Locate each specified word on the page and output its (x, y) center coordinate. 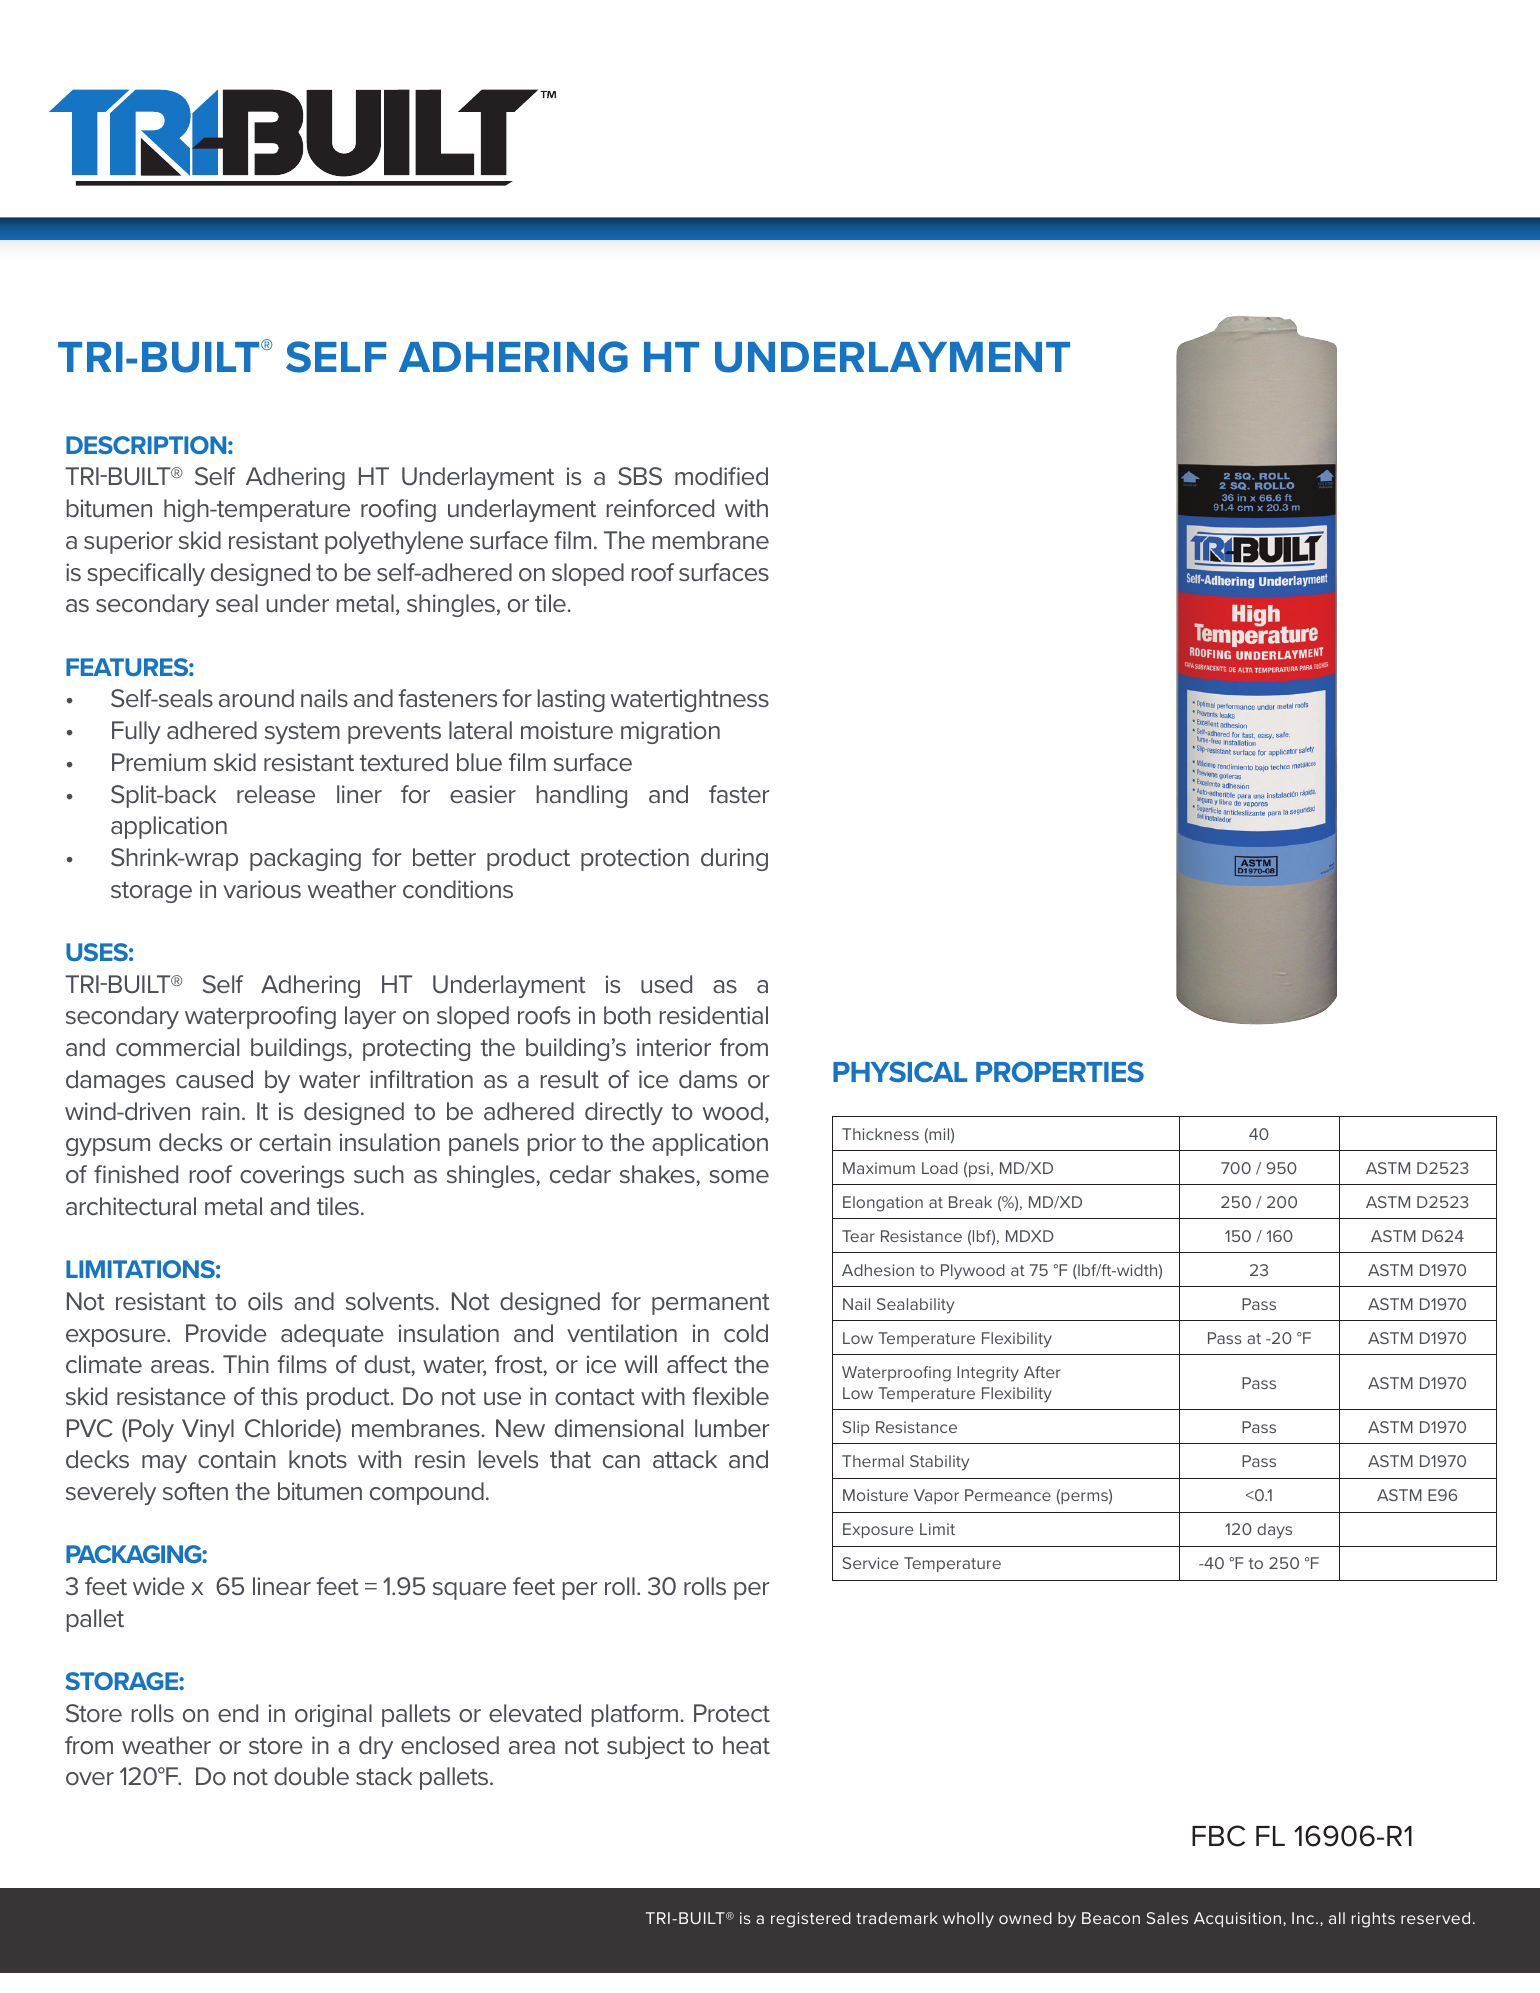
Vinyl (208, 1430)
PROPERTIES (1060, 1072)
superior (128, 542)
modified (721, 476)
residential (714, 1015)
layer (370, 1017)
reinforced (660, 508)
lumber (732, 1428)
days (1274, 1531)
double (311, 1776)
